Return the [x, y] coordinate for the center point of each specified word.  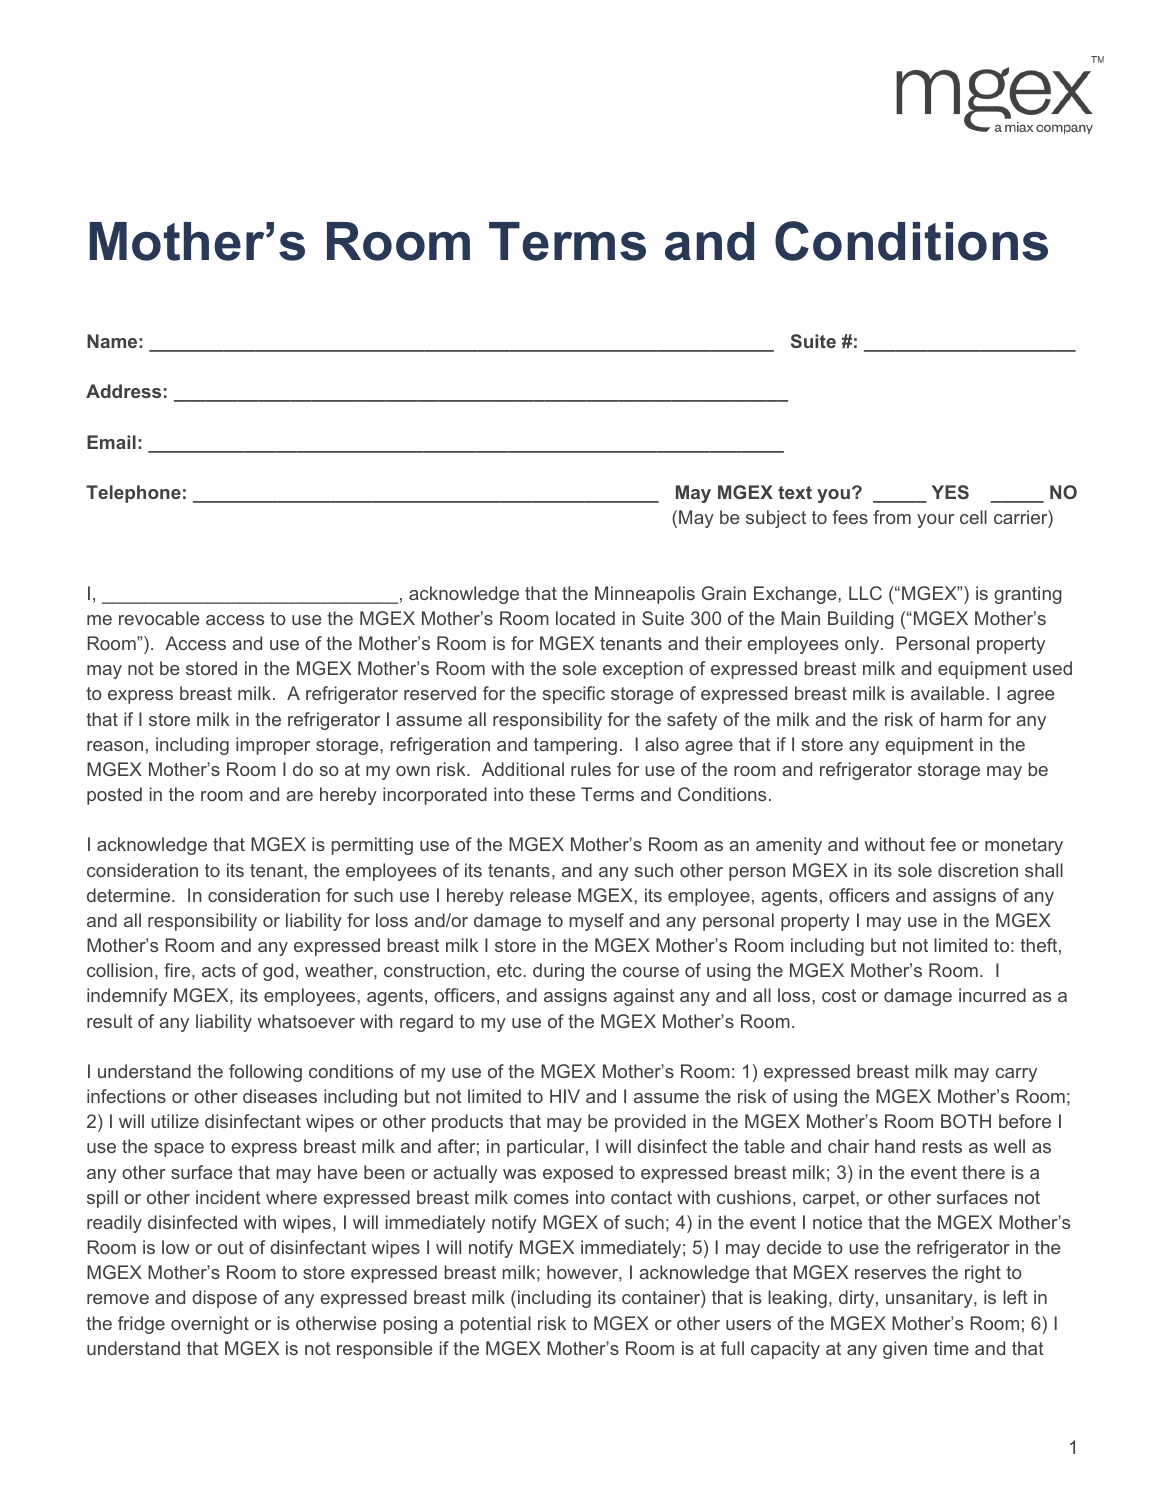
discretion [978, 870]
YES [950, 492]
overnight [210, 1325]
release [540, 895]
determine [130, 895]
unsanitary [930, 1299]
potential [496, 1325]
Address [123, 391]
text [795, 492]
